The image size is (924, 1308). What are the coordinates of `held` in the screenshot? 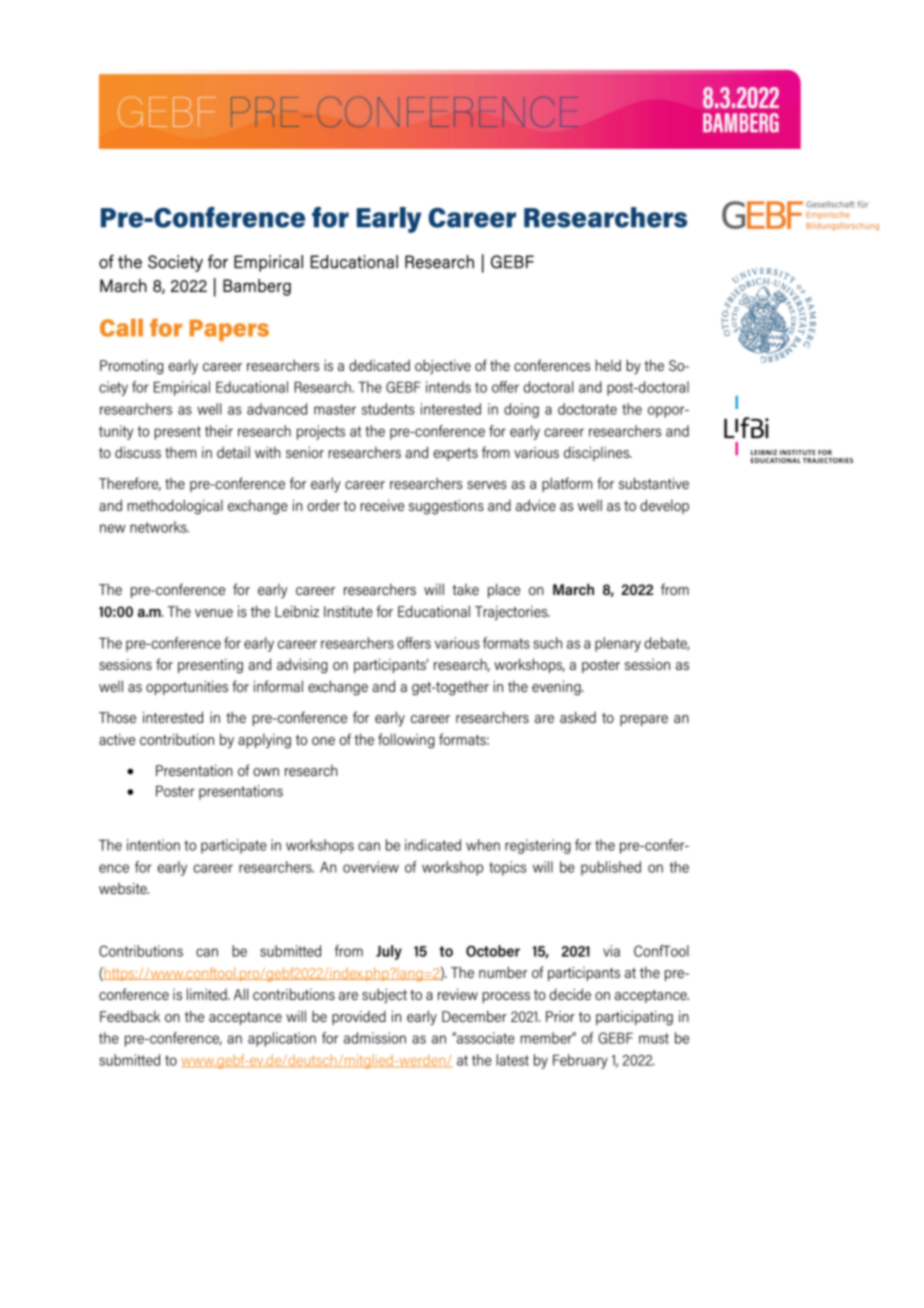 It's located at (608, 365).
